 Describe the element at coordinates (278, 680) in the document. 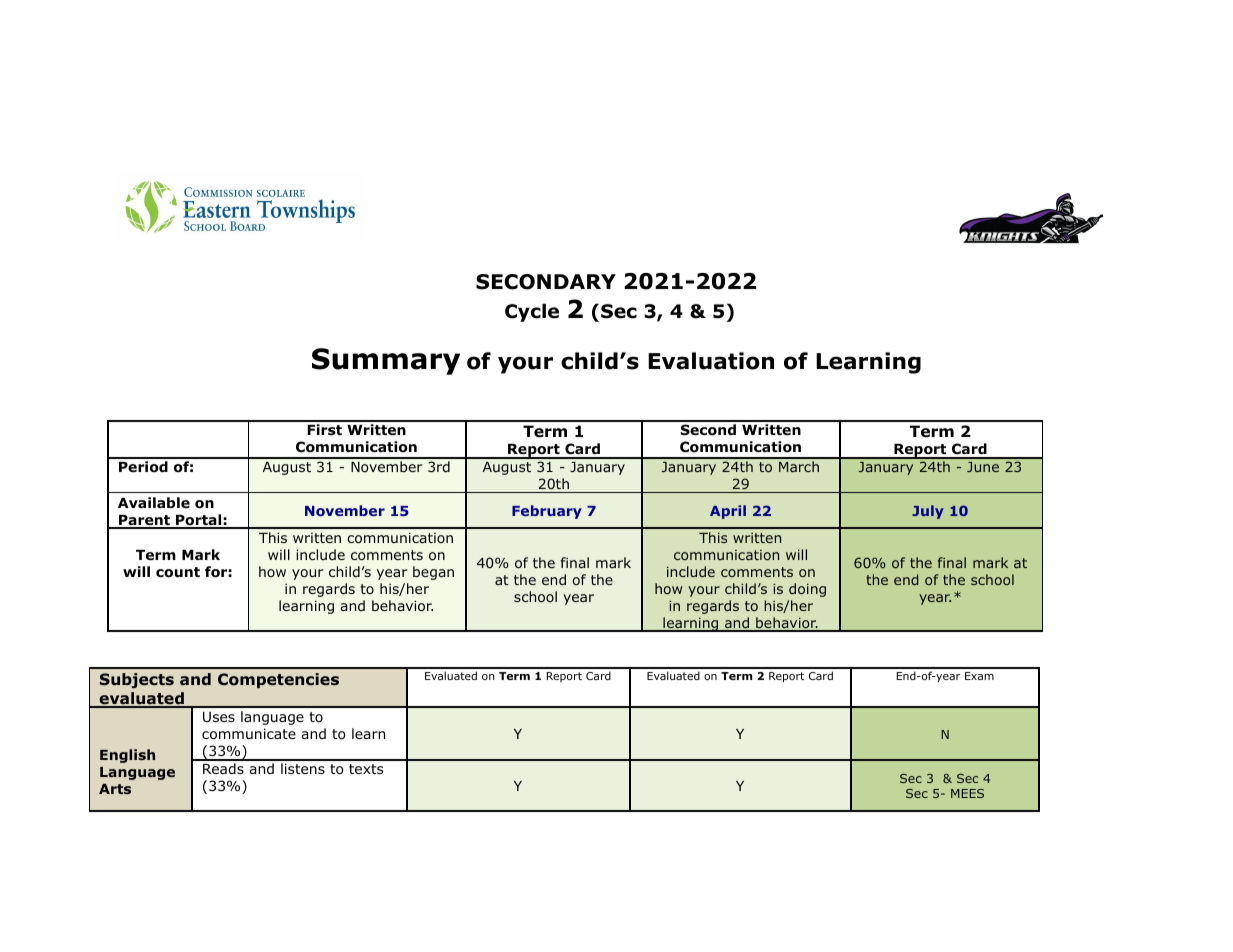

I see `Competencies` at that location.
